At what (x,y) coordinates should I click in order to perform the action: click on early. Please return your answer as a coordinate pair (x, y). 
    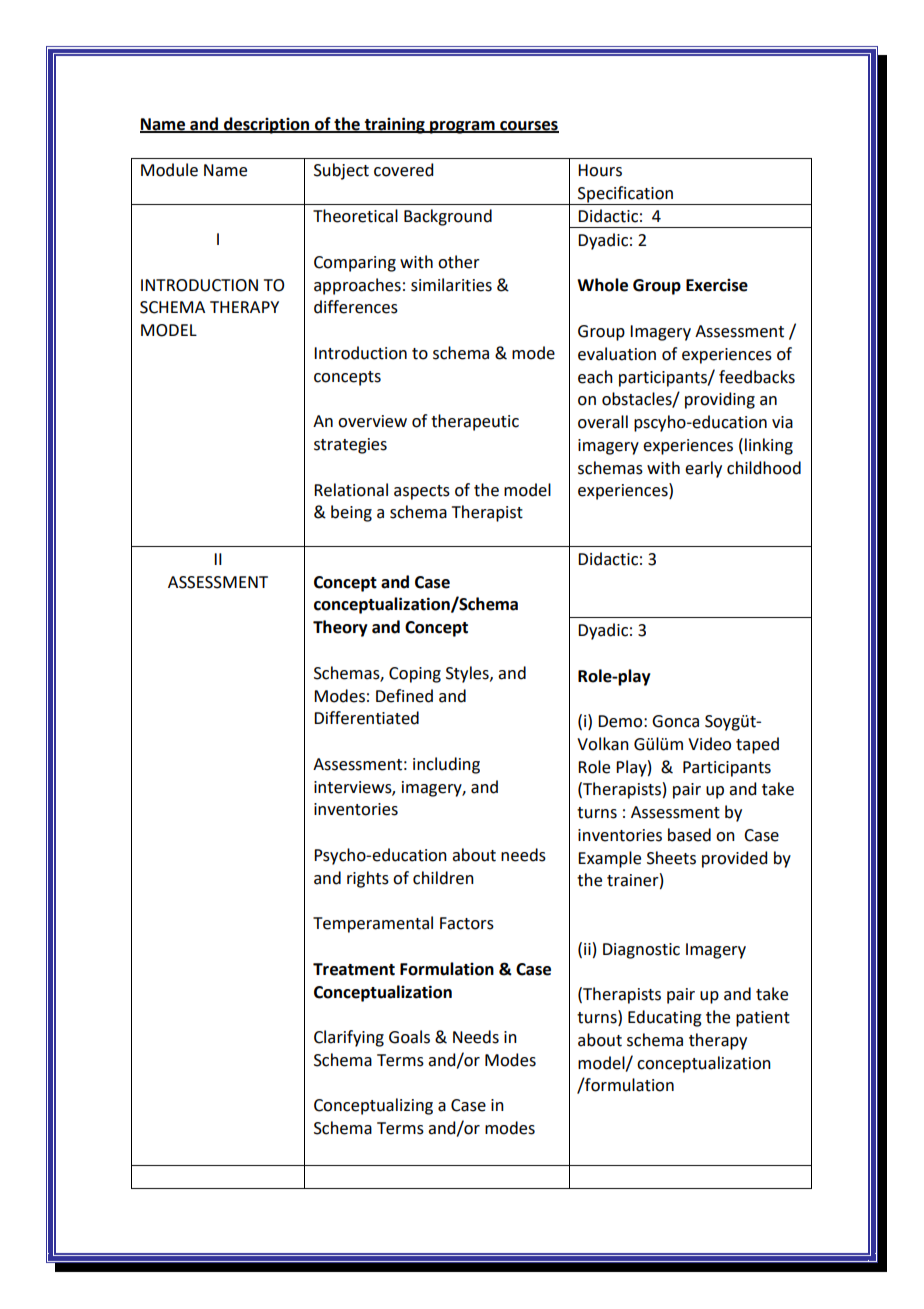
    Looking at the image, I should click on (703, 469).
